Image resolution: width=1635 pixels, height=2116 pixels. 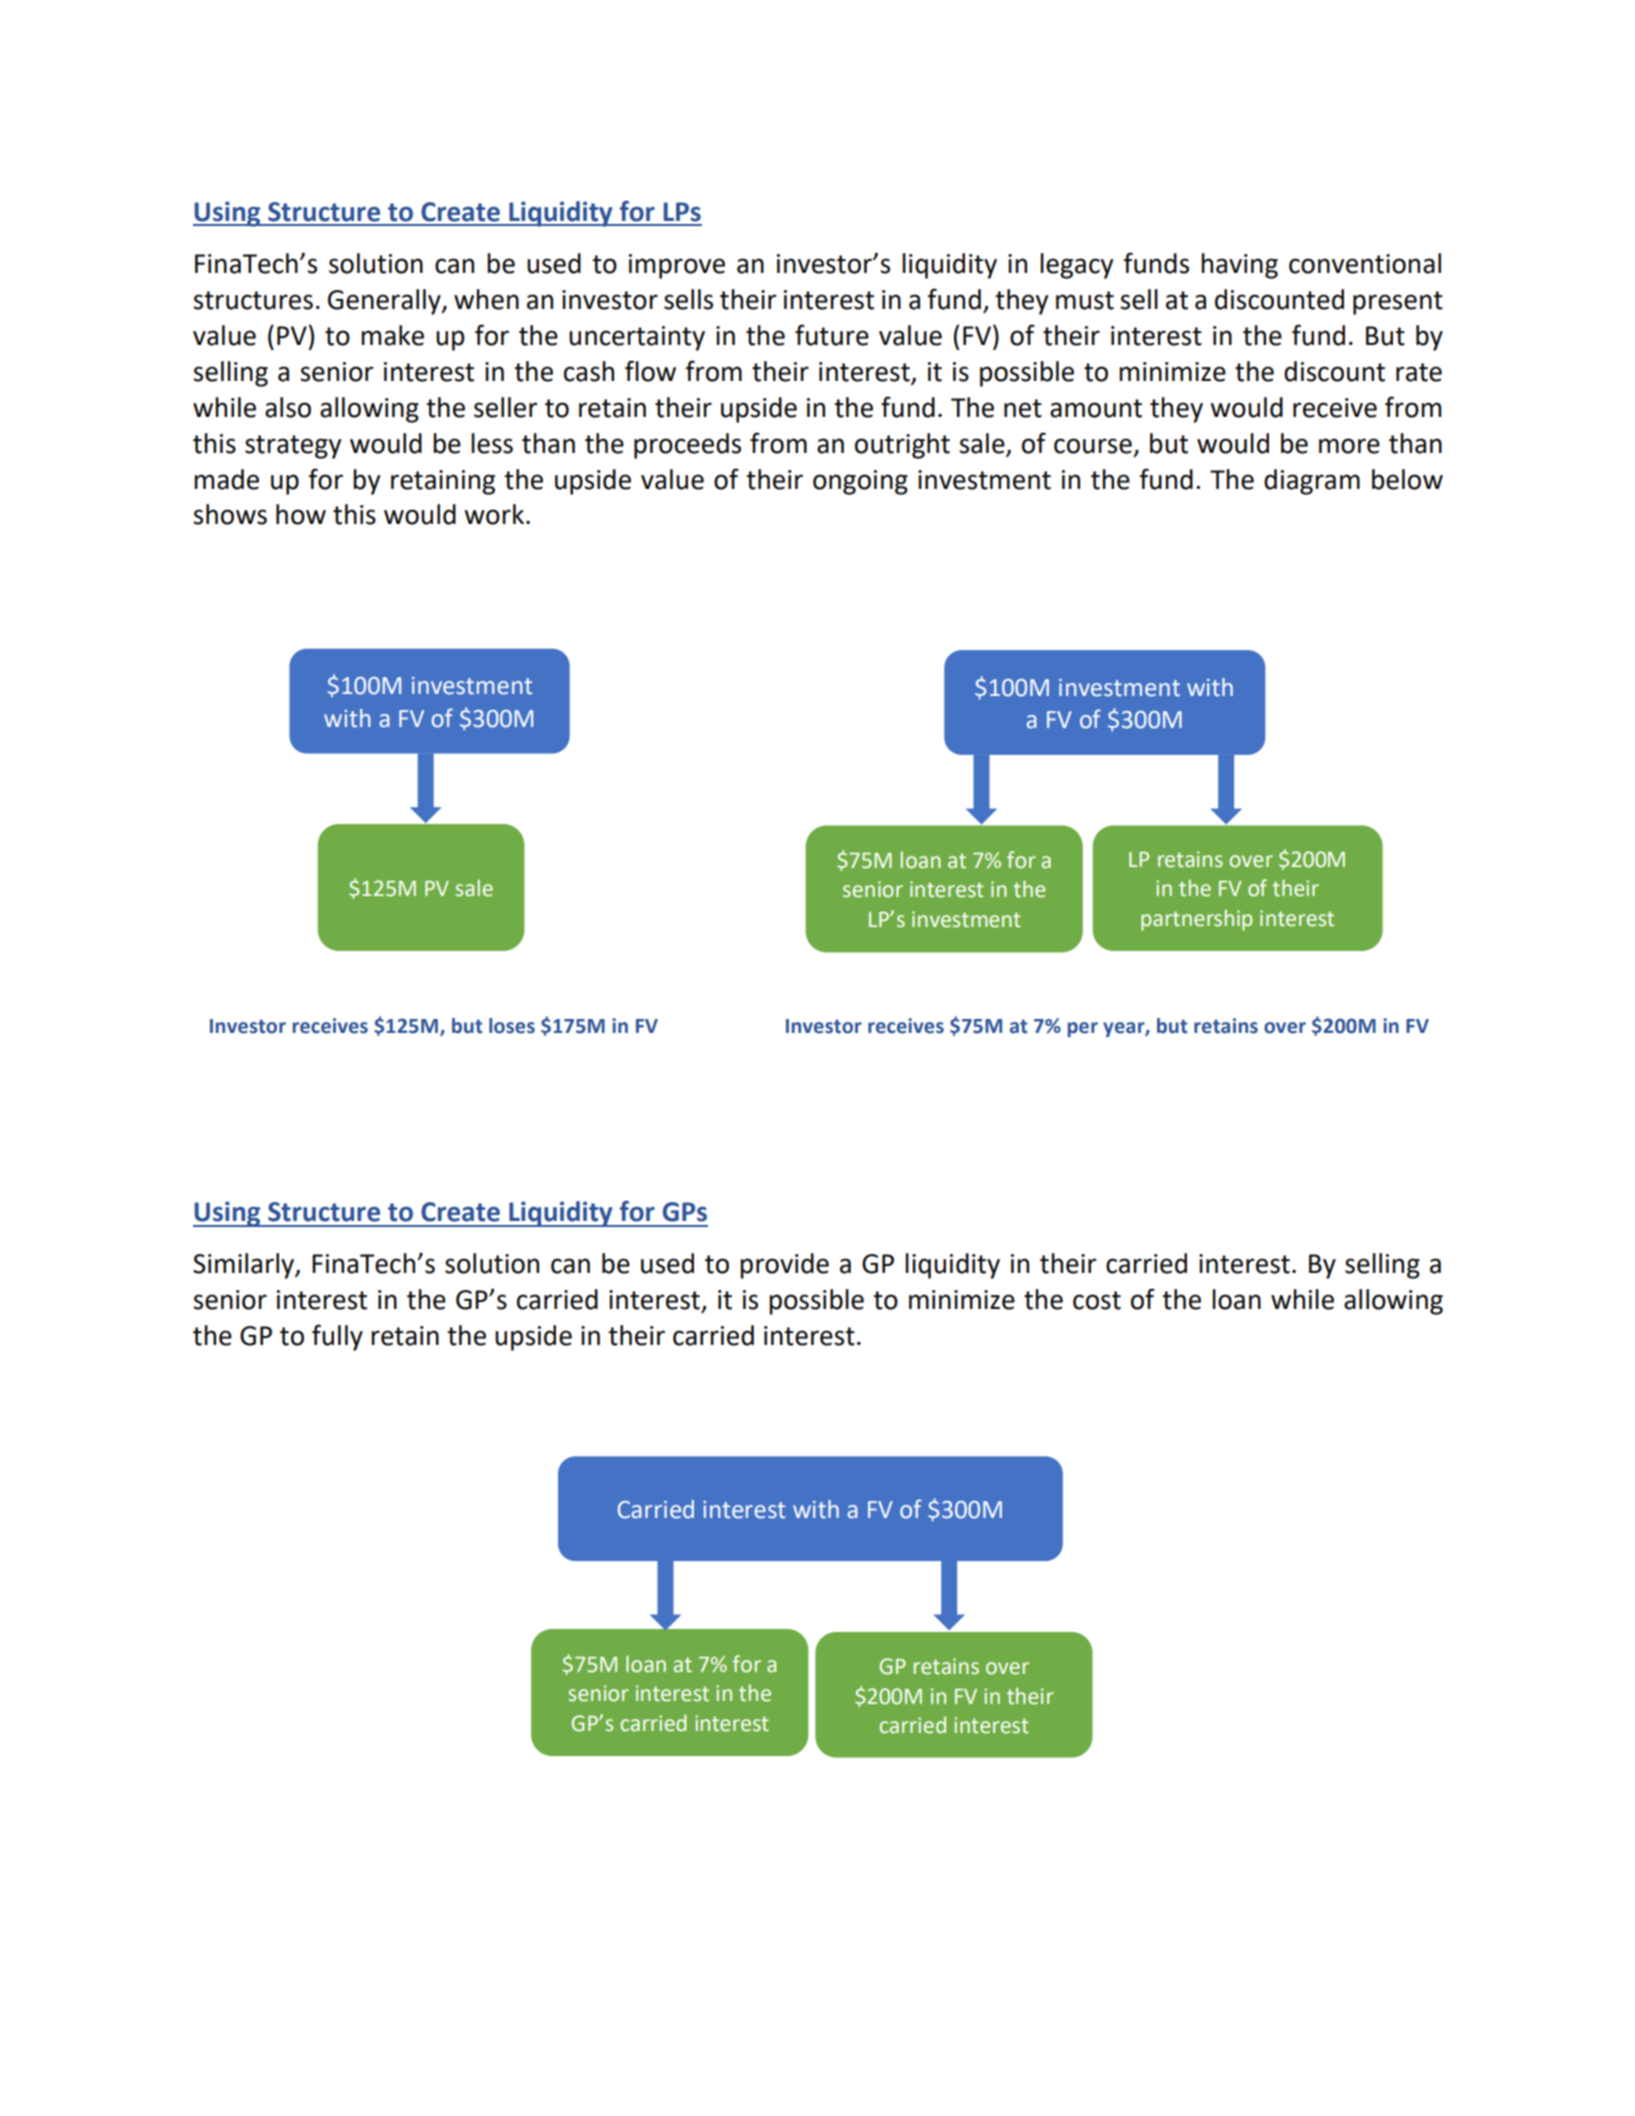 I want to click on having, so click(x=1239, y=266).
